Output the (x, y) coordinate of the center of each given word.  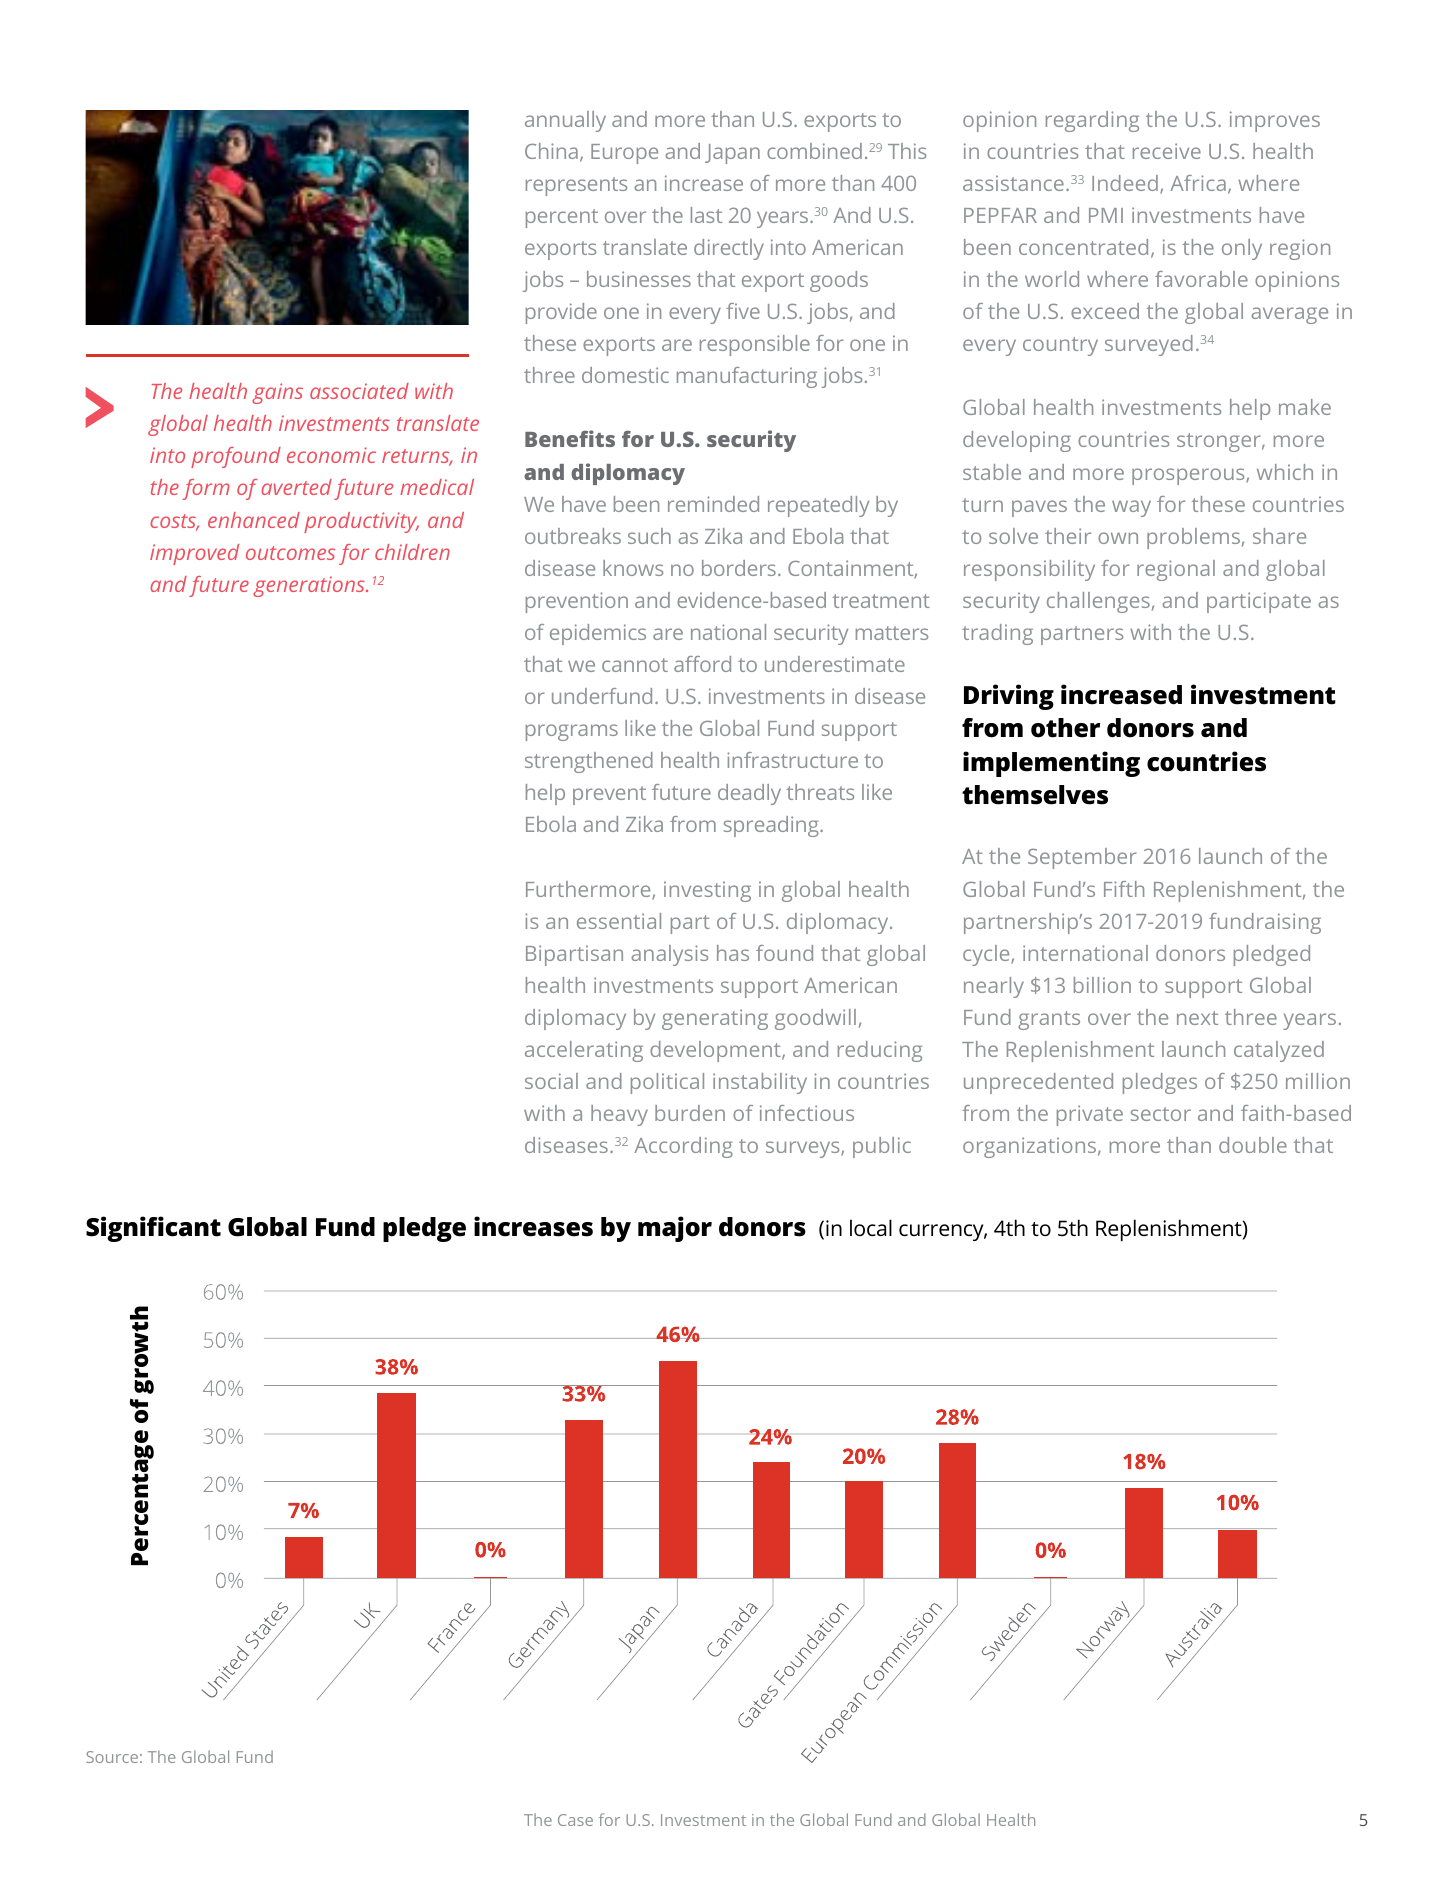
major (675, 1229)
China (551, 151)
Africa (1198, 183)
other (1065, 728)
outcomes (290, 553)
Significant (153, 1229)
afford (702, 664)
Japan (732, 154)
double (1253, 1145)
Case (575, 1820)
